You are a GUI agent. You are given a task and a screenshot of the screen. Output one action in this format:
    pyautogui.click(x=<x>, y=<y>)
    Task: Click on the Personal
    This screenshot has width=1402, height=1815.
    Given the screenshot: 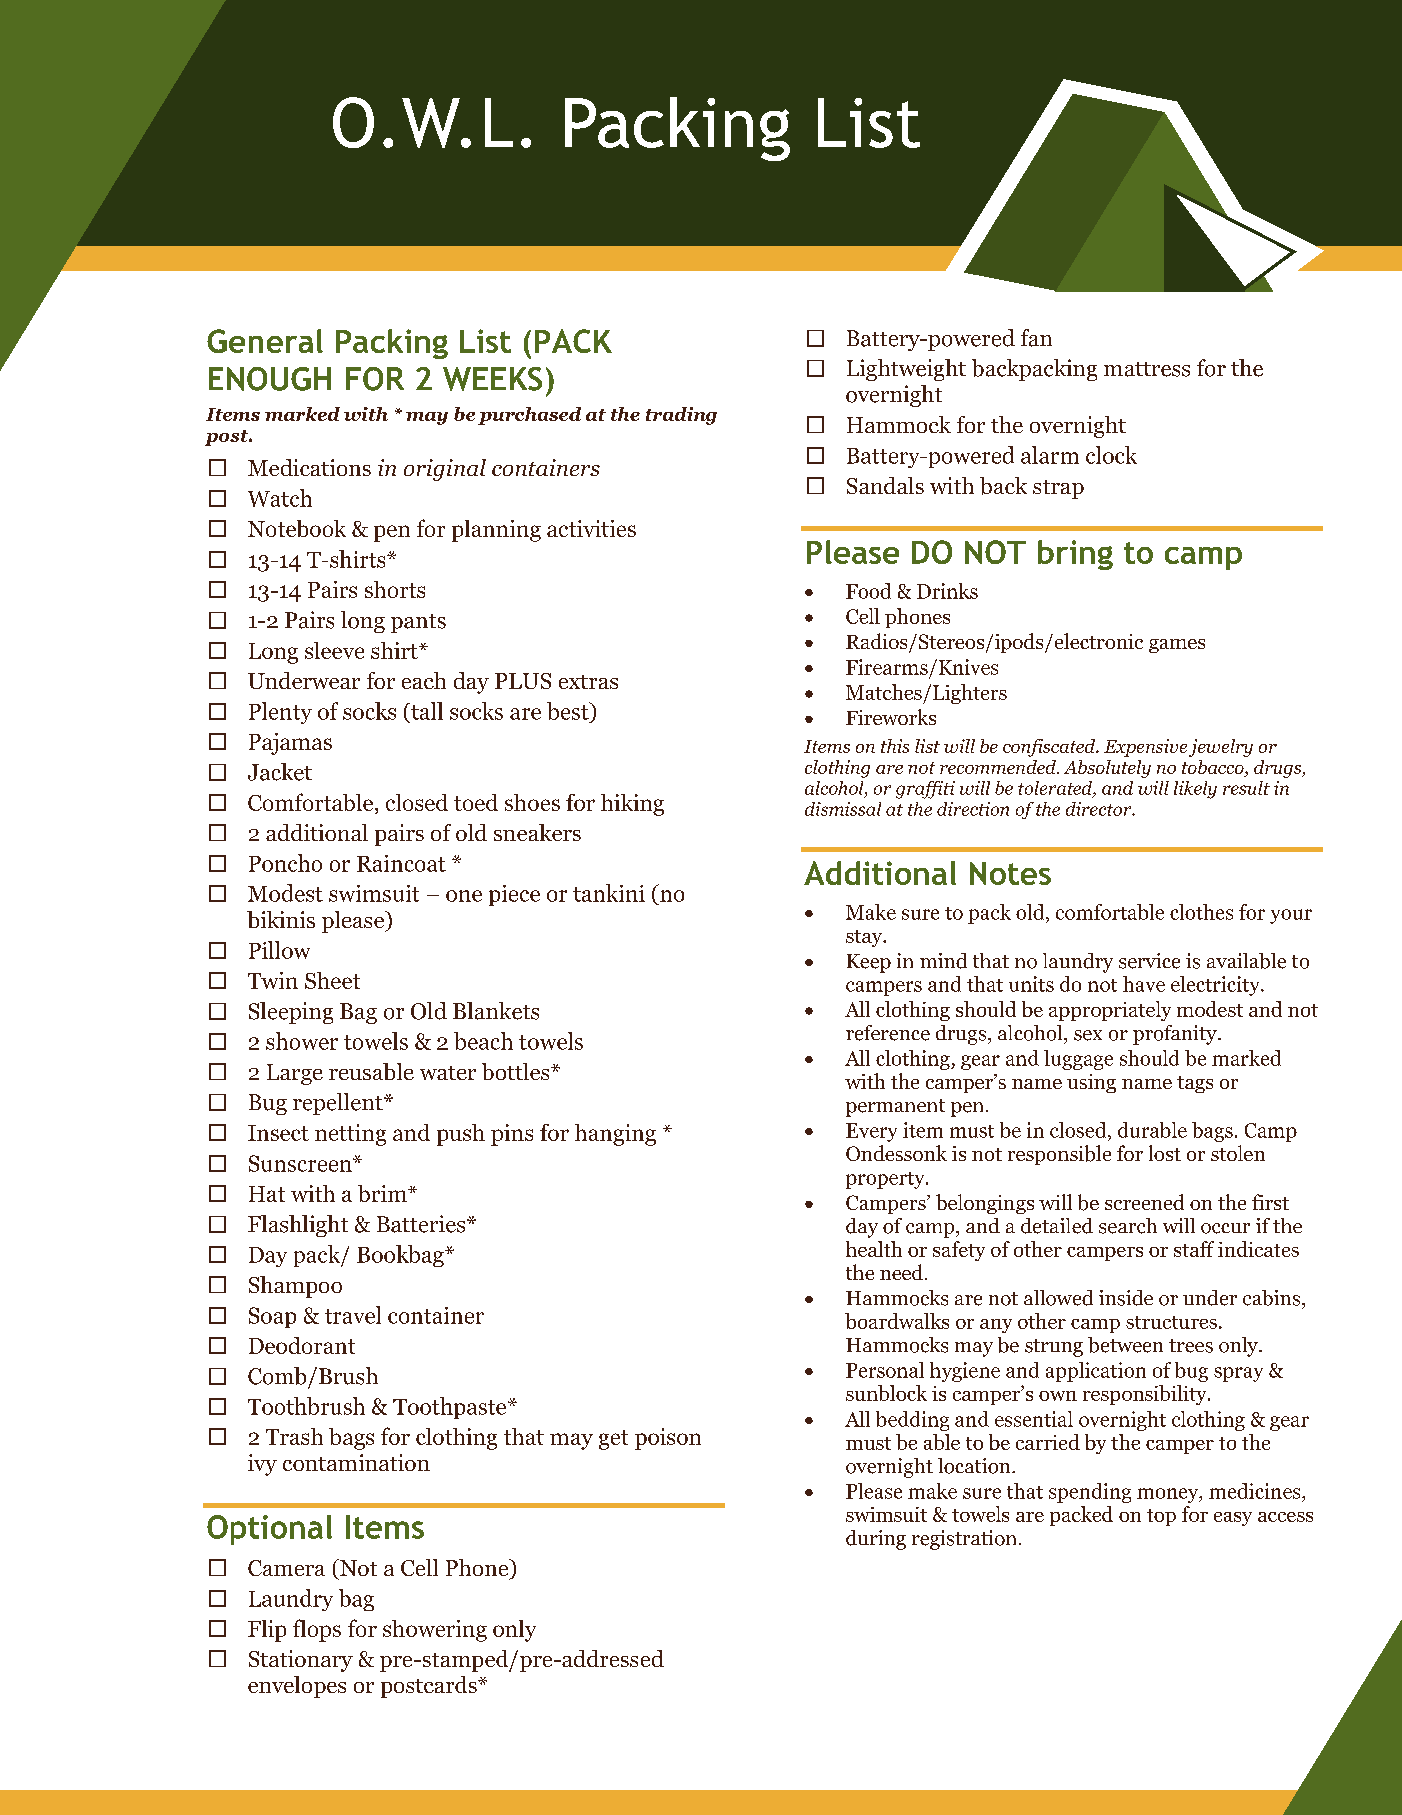 What is the action you would take?
    pyautogui.click(x=885, y=1370)
